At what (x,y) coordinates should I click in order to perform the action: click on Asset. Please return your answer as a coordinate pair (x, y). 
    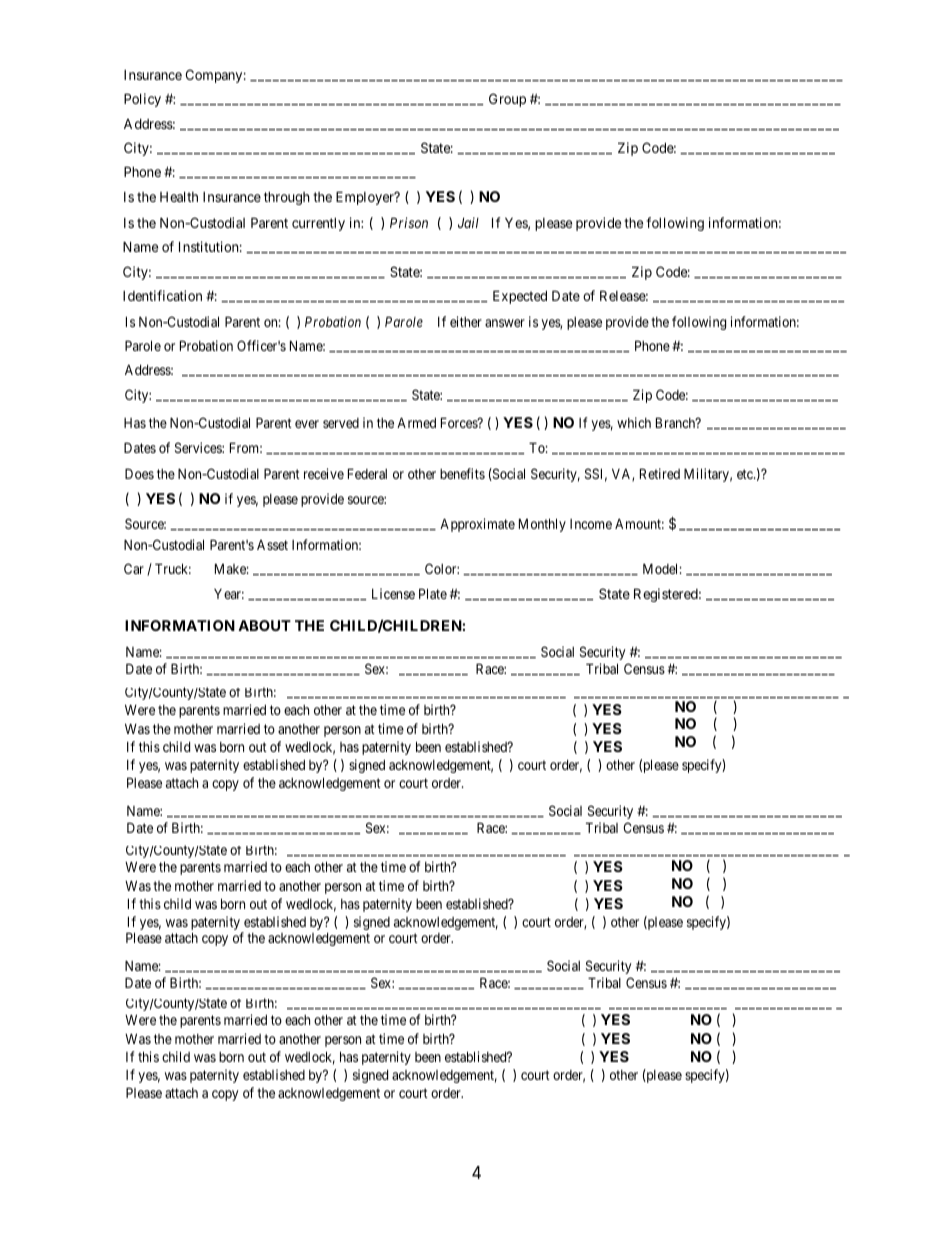
    Looking at the image, I should click on (272, 545).
